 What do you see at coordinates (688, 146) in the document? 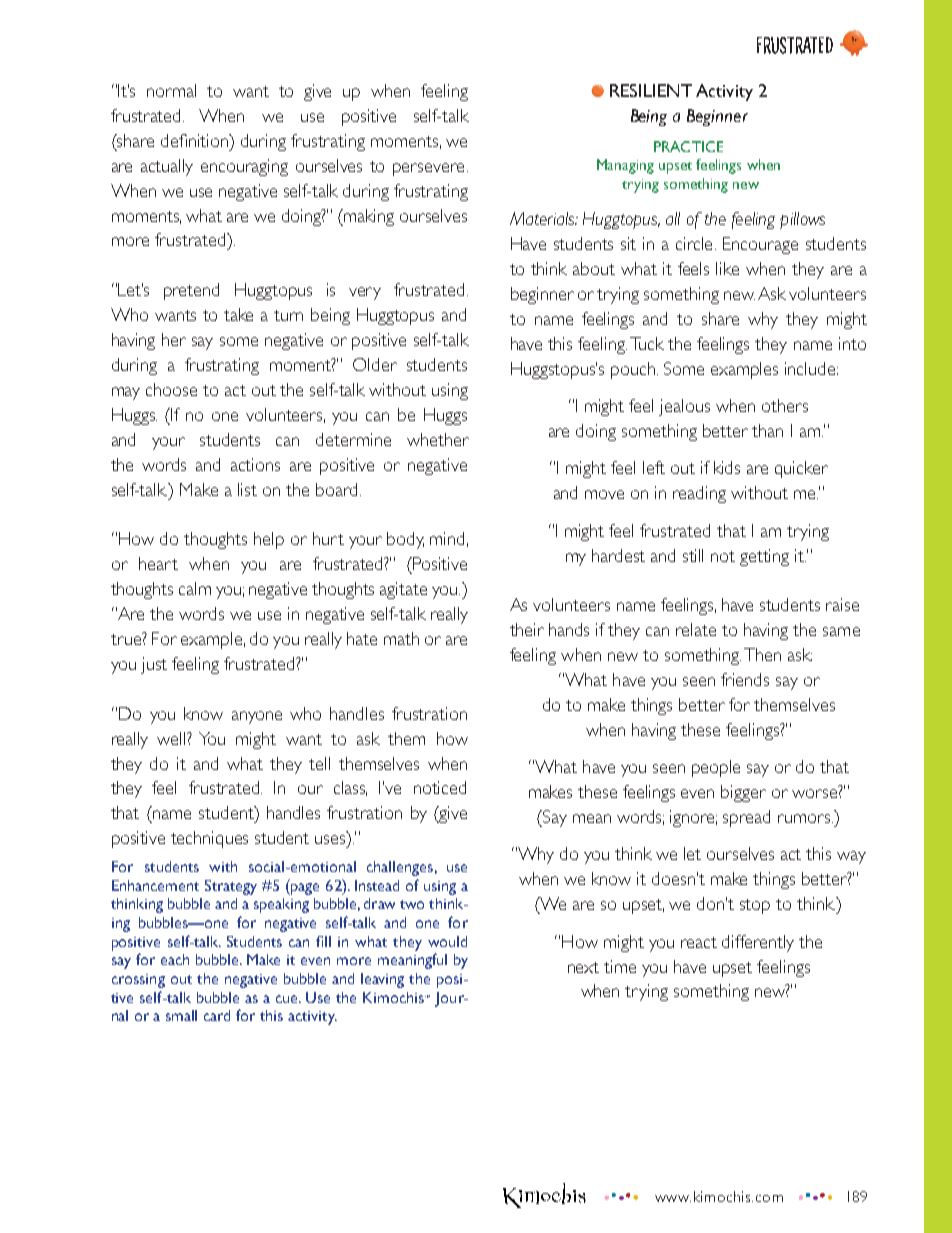
I see `PRACTICE` at bounding box center [688, 146].
